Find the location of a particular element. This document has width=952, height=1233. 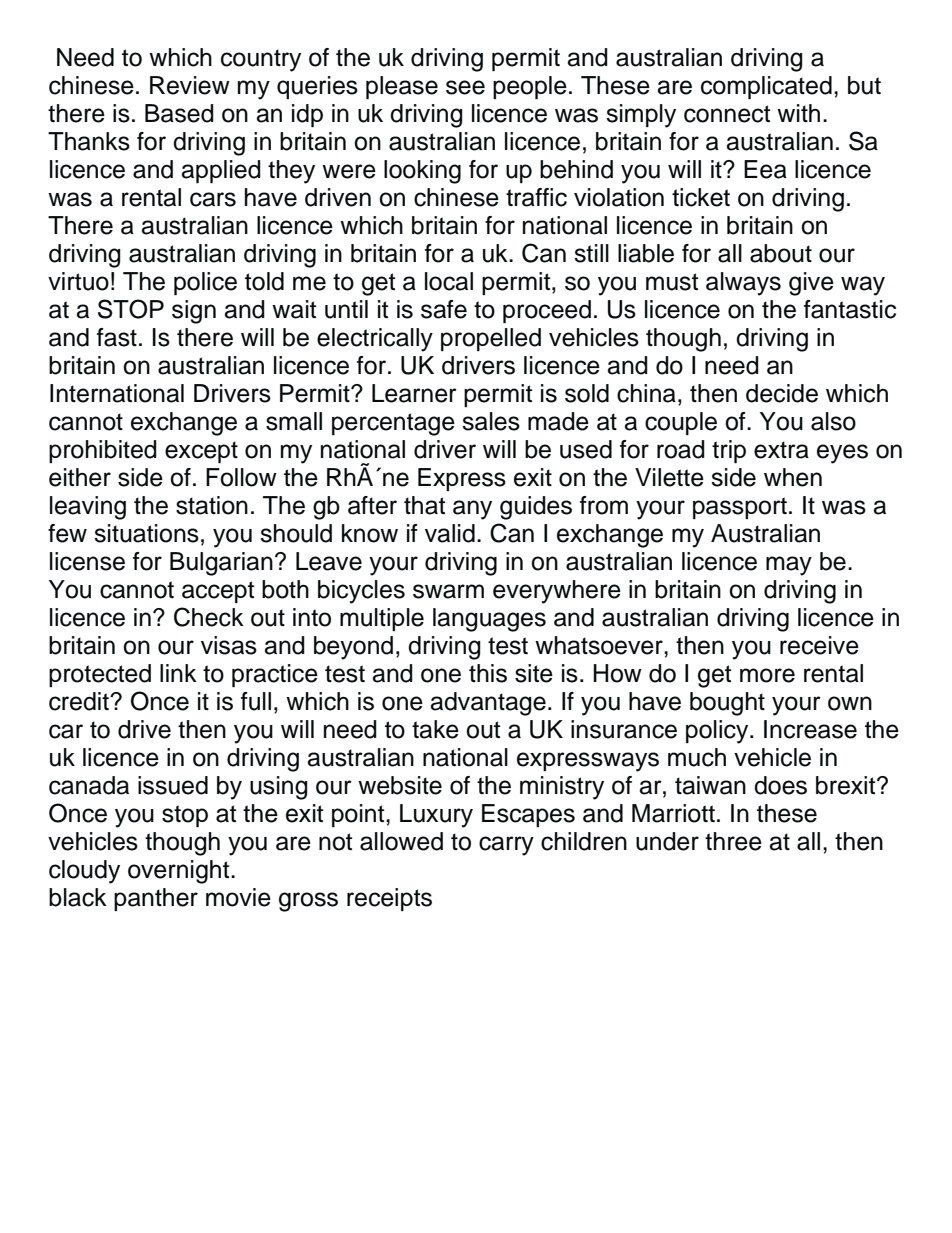

link is located at coordinates (178, 673).
